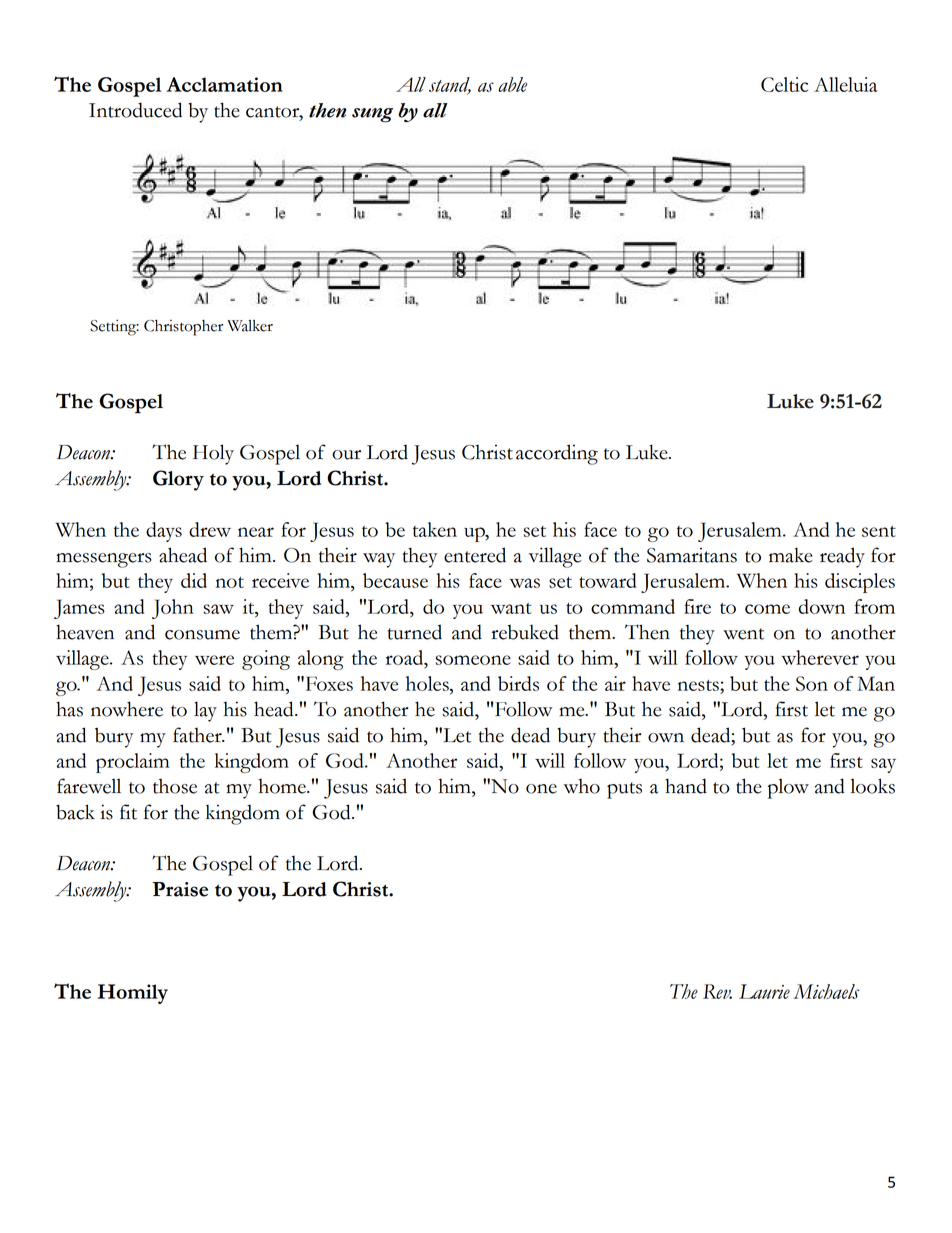 The height and width of the screenshot is (1233, 952). Describe the element at coordinates (557, 454) in the screenshot. I see `according` at that location.
